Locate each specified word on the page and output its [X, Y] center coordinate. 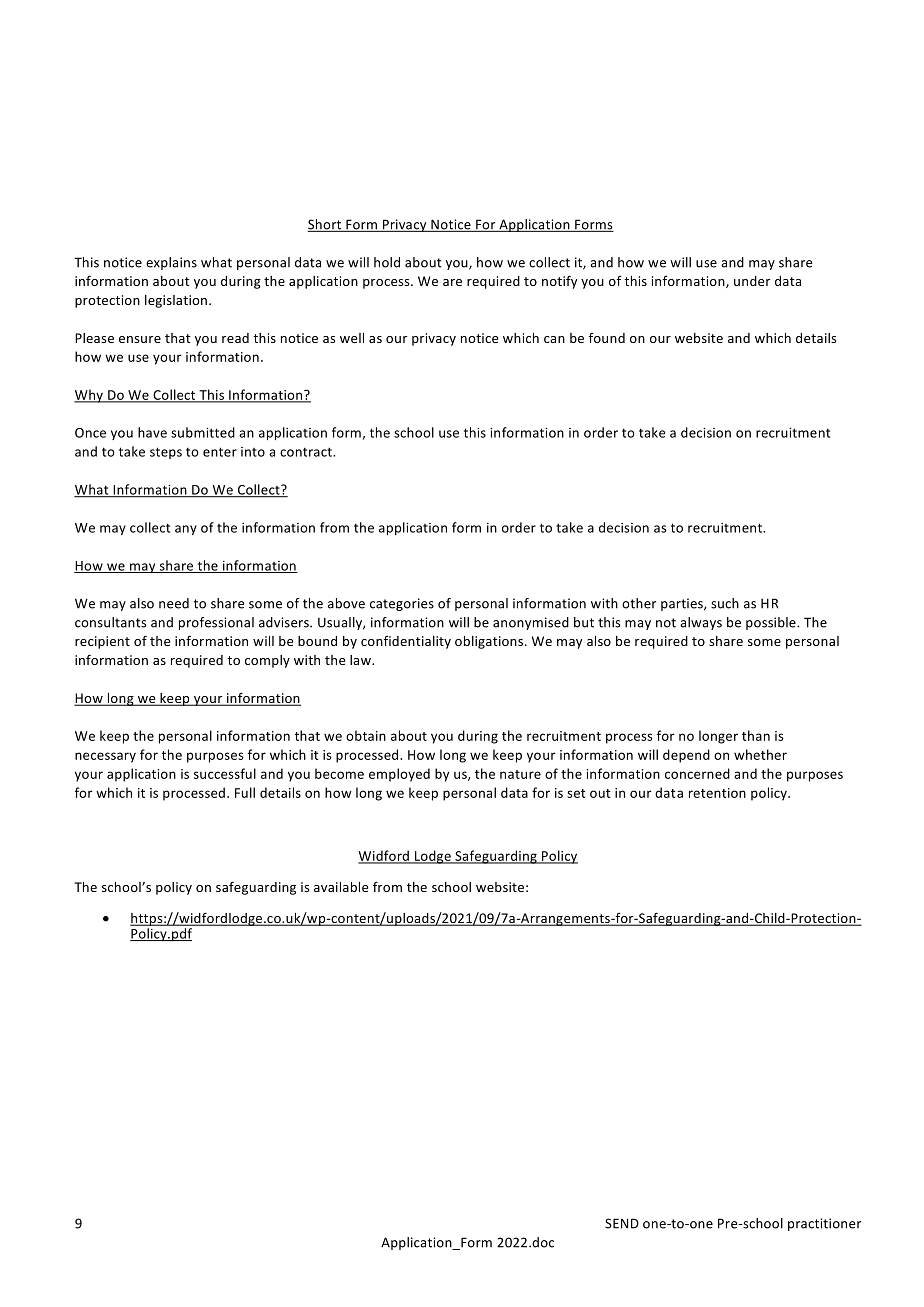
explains [171, 263]
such [725, 603]
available [341, 887]
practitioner [824, 1224]
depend [686, 756]
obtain [366, 735]
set [576, 793]
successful [225, 773]
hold [387, 262]
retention [717, 793]
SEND [622, 1223]
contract [307, 452]
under [752, 281]
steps [166, 453]
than [756, 735]
